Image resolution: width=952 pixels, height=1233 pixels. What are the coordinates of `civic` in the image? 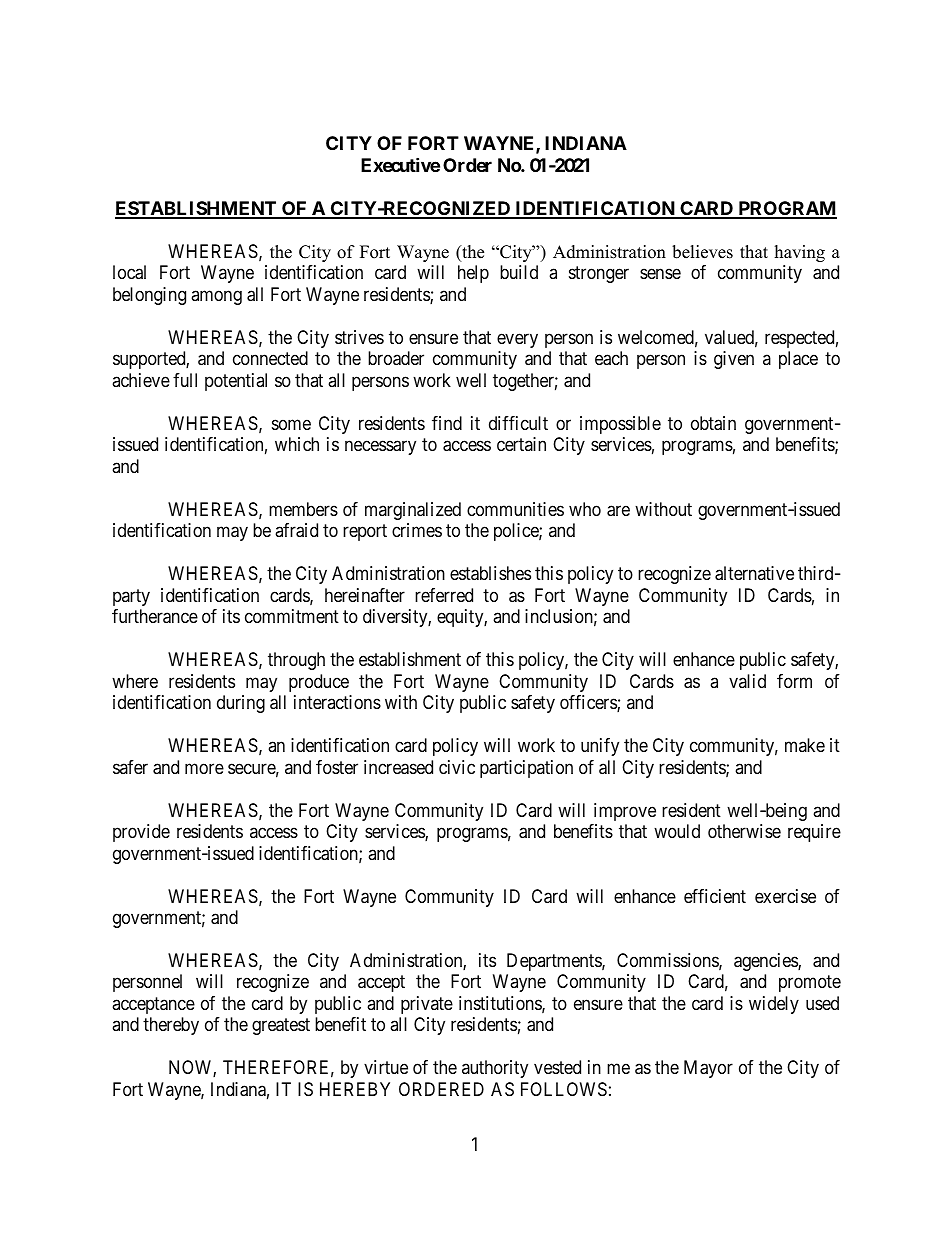 It's located at (457, 767).
